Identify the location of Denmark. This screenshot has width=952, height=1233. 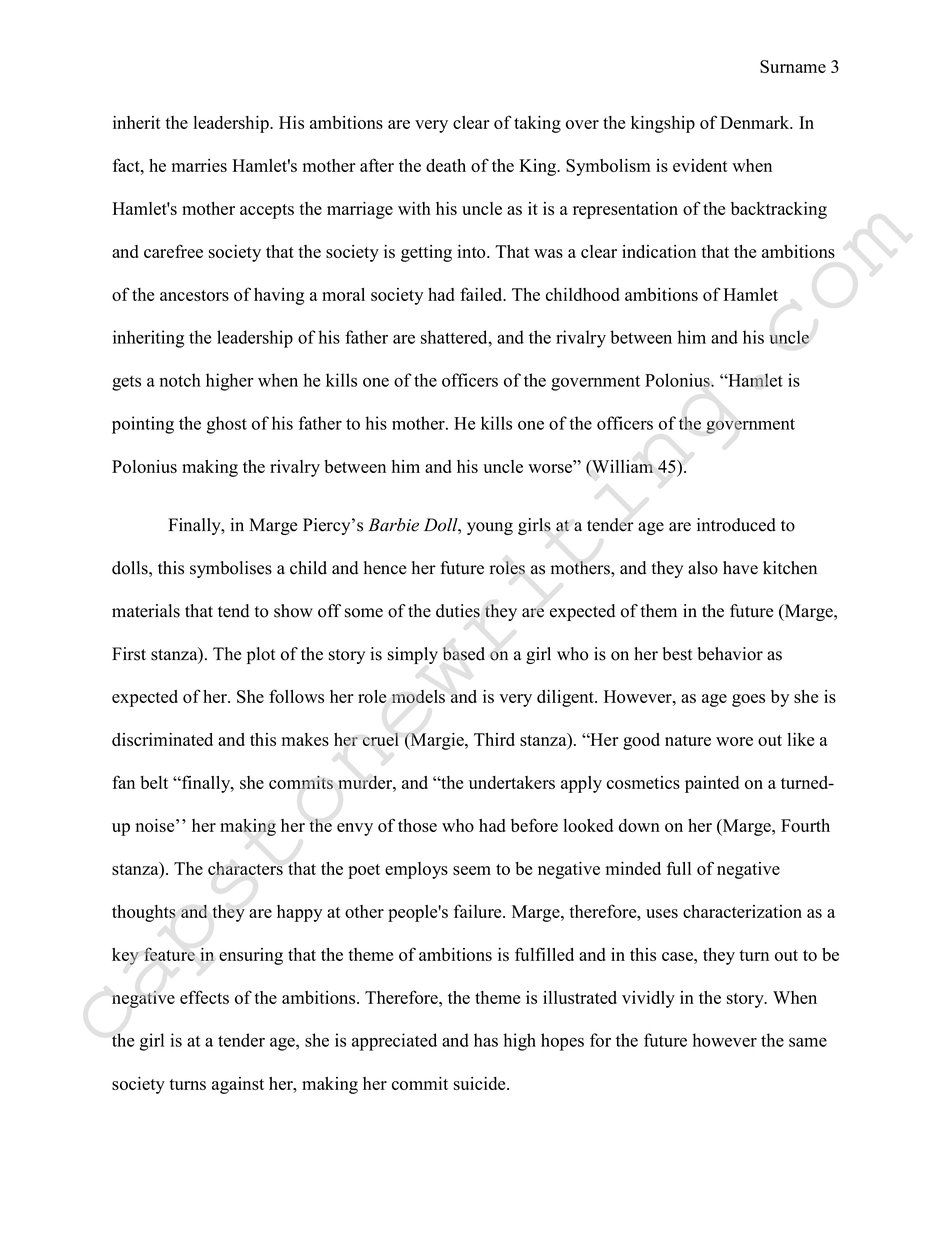
(756, 122).
